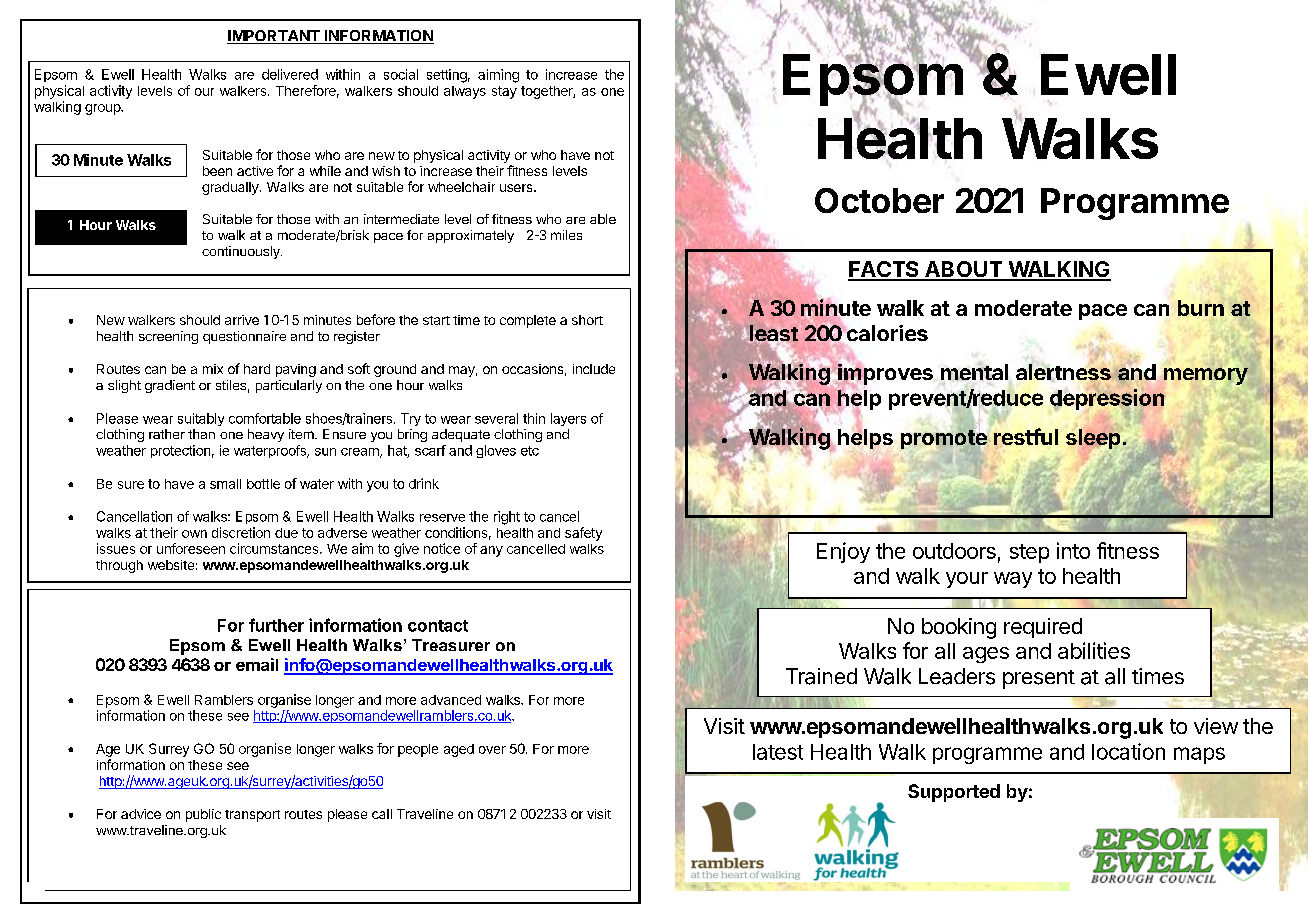 Image resolution: width=1308 pixels, height=924 pixels. What do you see at coordinates (498, 76) in the screenshot?
I see `aiming` at bounding box center [498, 76].
